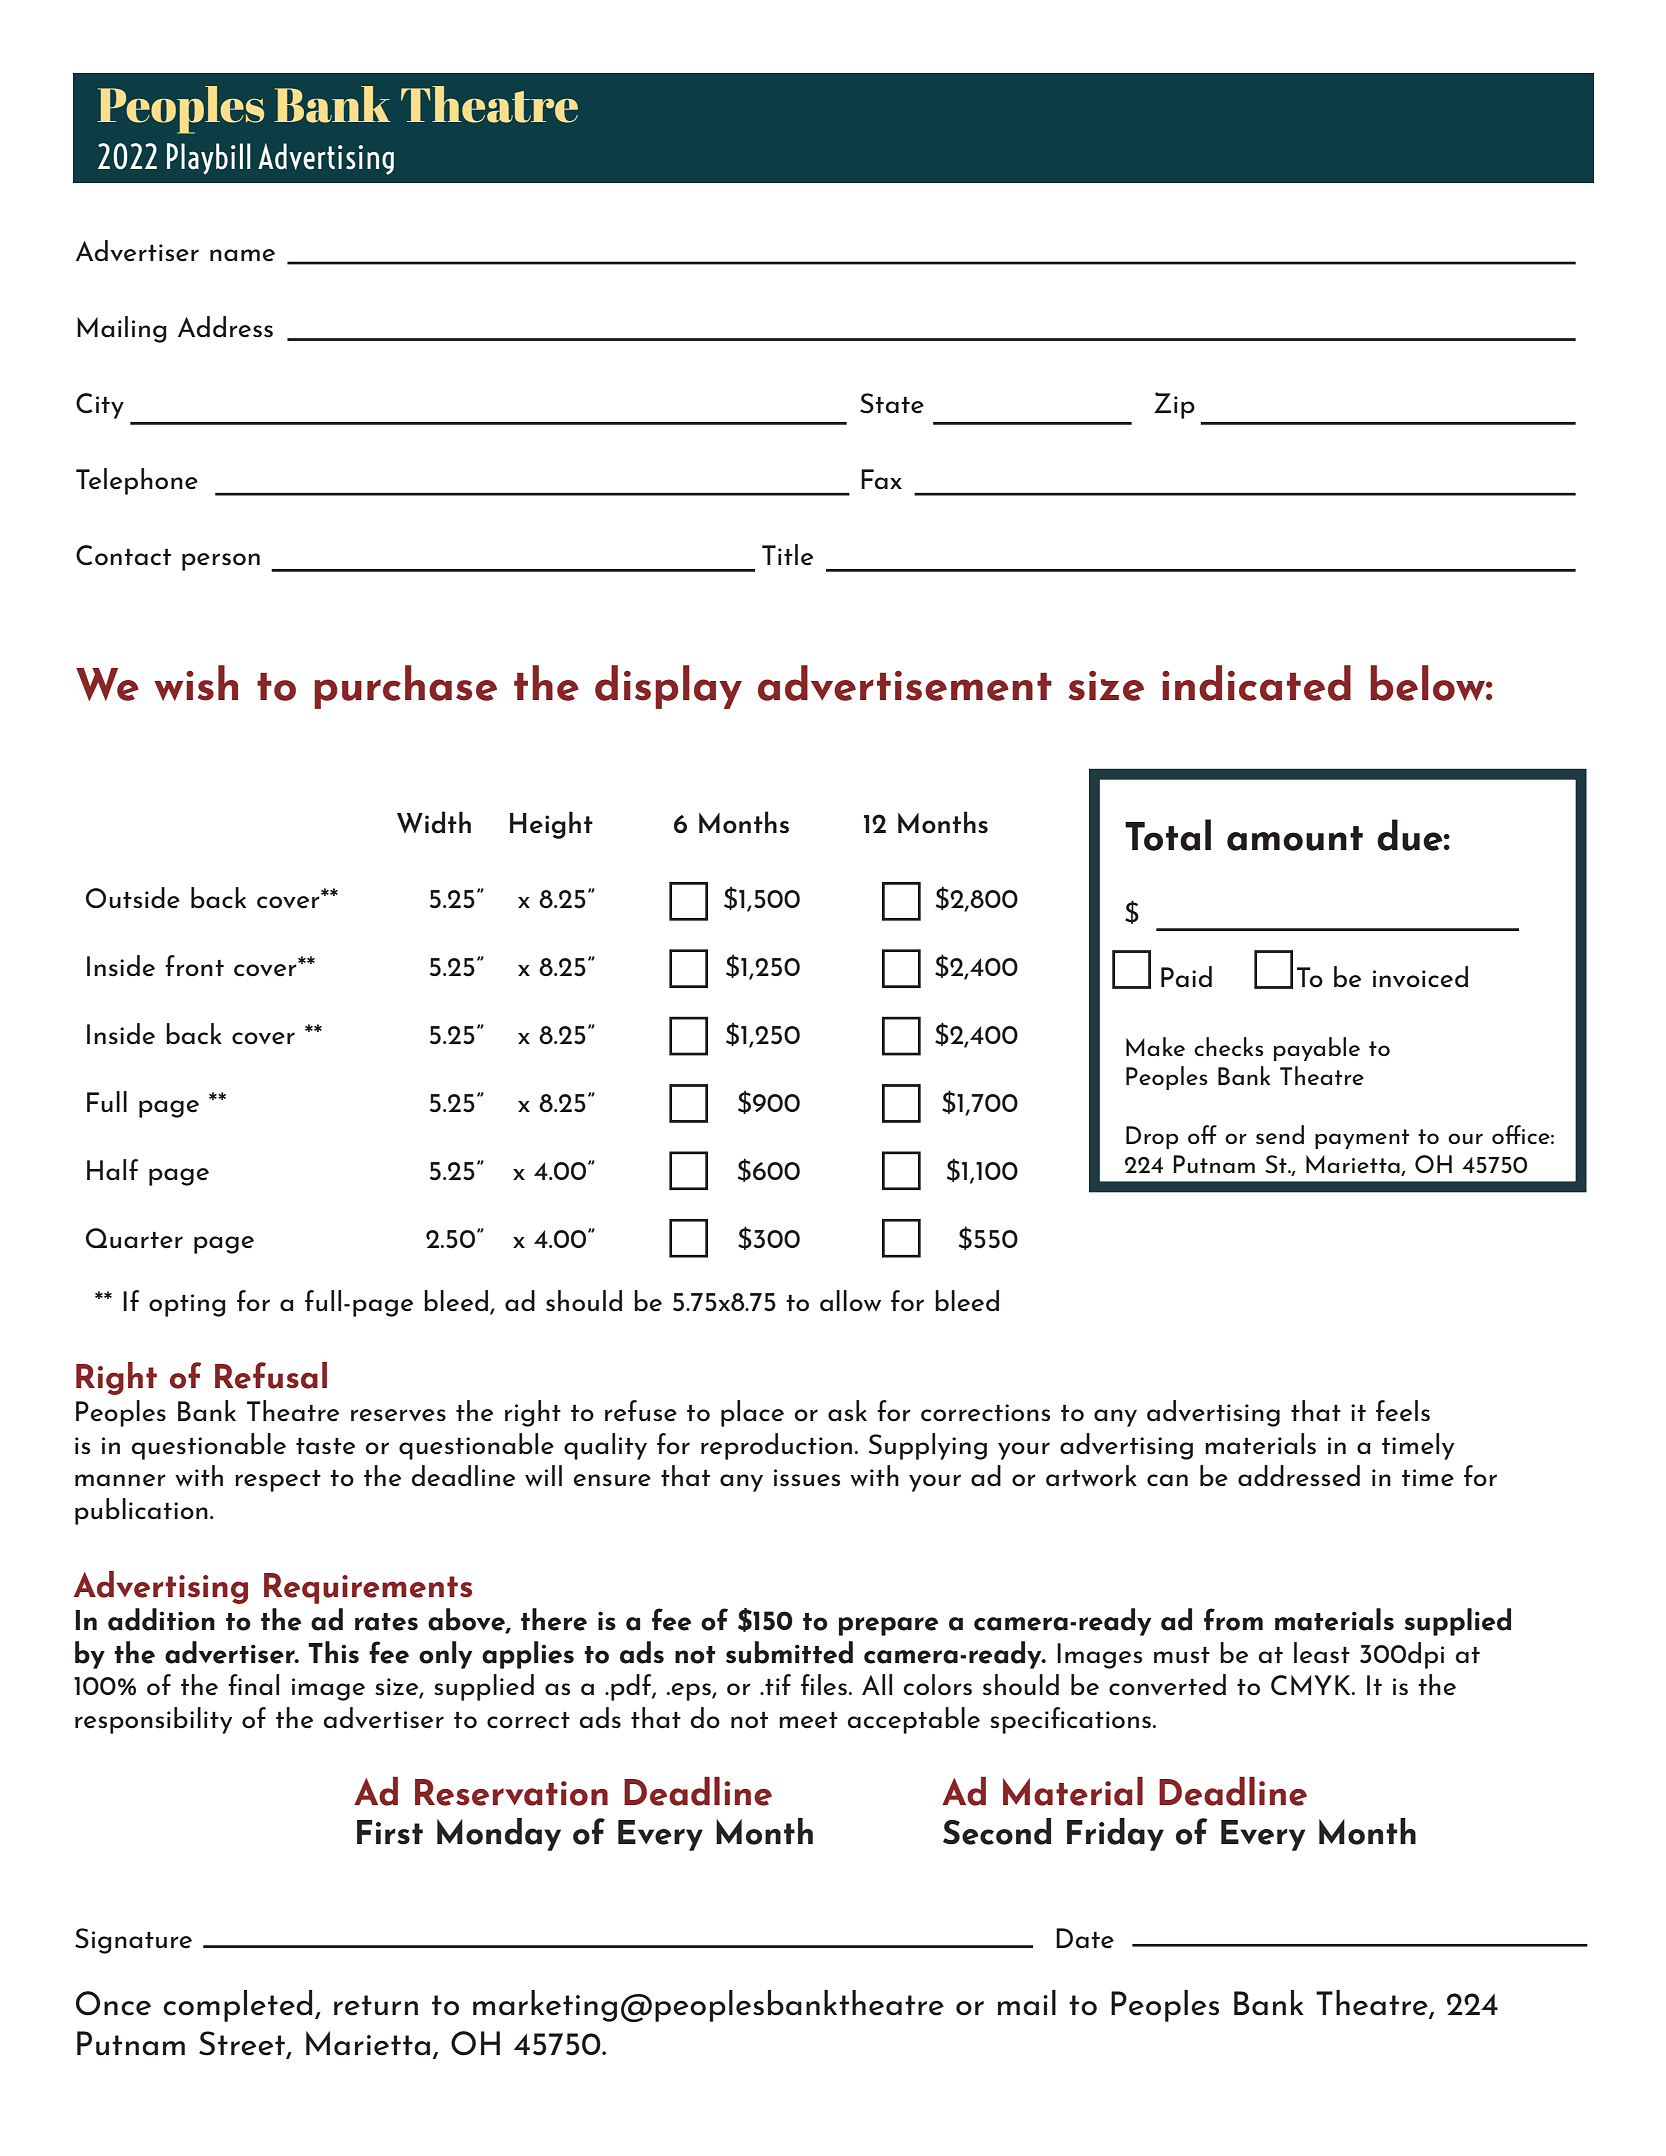 The image size is (1666, 2156). What do you see at coordinates (1174, 405) in the screenshot?
I see `Zip` at bounding box center [1174, 405].
